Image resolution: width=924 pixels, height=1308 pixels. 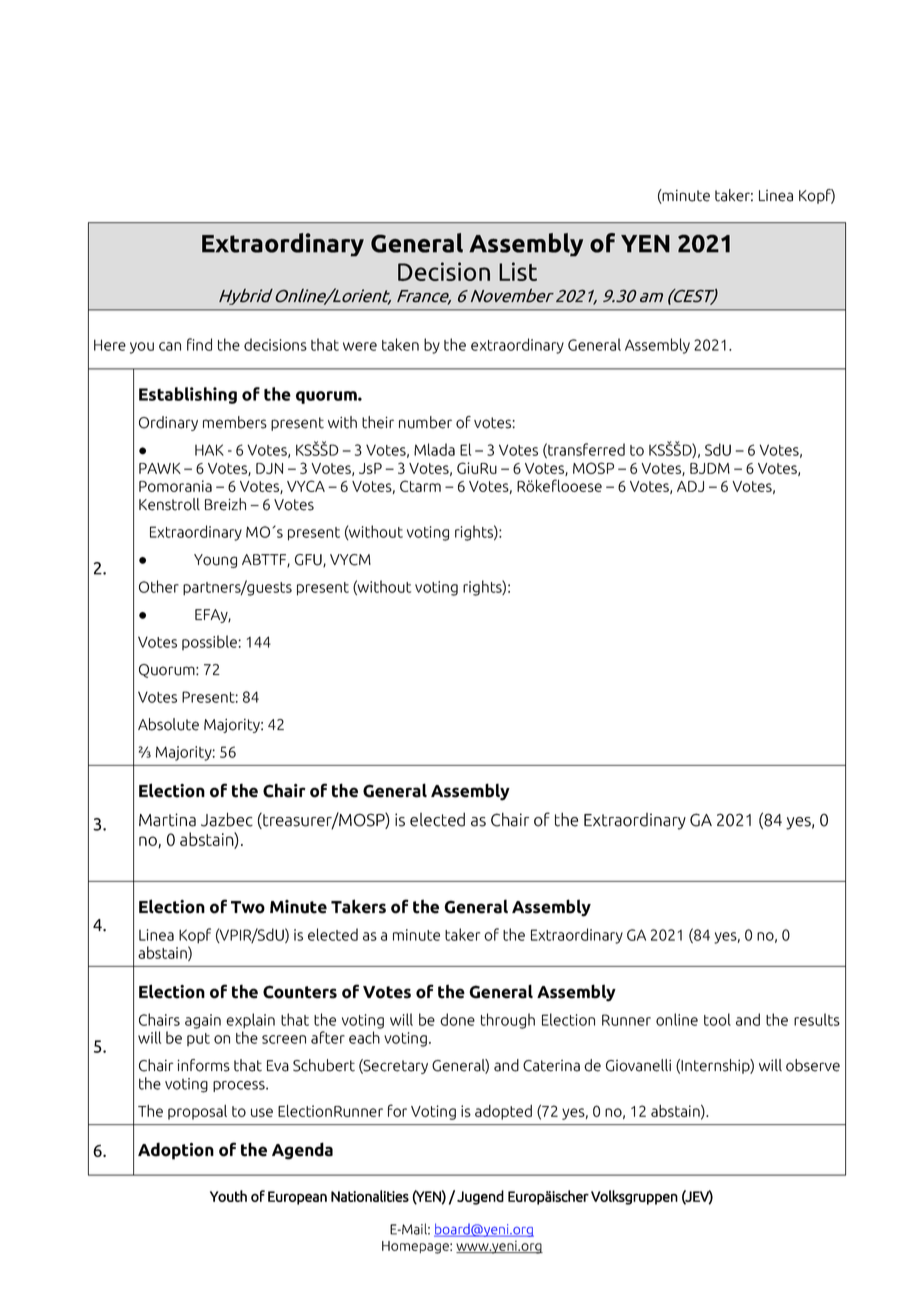 I want to click on number, so click(x=425, y=422).
